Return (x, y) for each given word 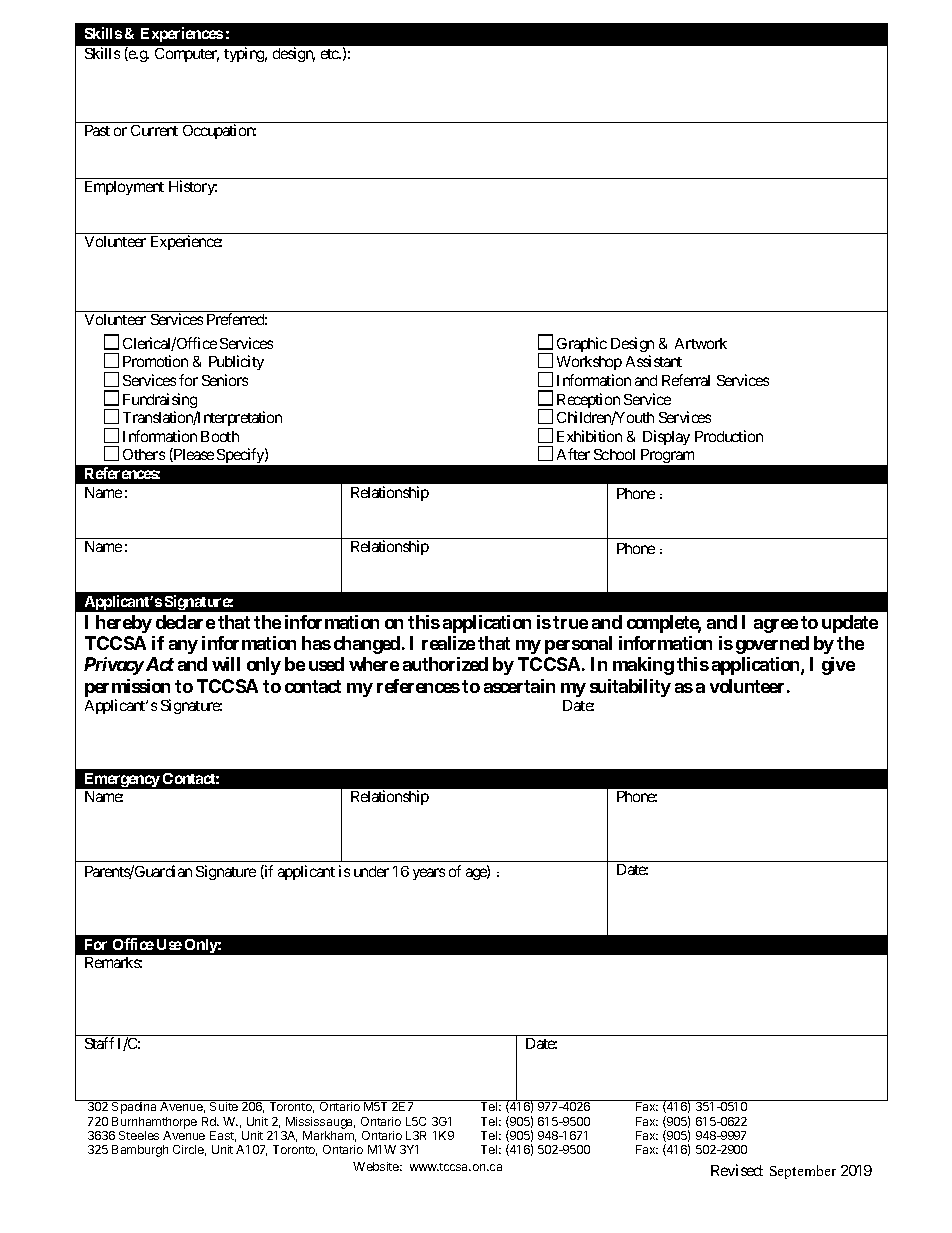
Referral (686, 380)
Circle (189, 1150)
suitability (630, 688)
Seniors (225, 380)
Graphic (582, 344)
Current (154, 130)
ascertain (519, 686)
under (371, 871)
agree (776, 626)
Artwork (701, 343)
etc (331, 54)
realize (448, 643)
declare (185, 622)
